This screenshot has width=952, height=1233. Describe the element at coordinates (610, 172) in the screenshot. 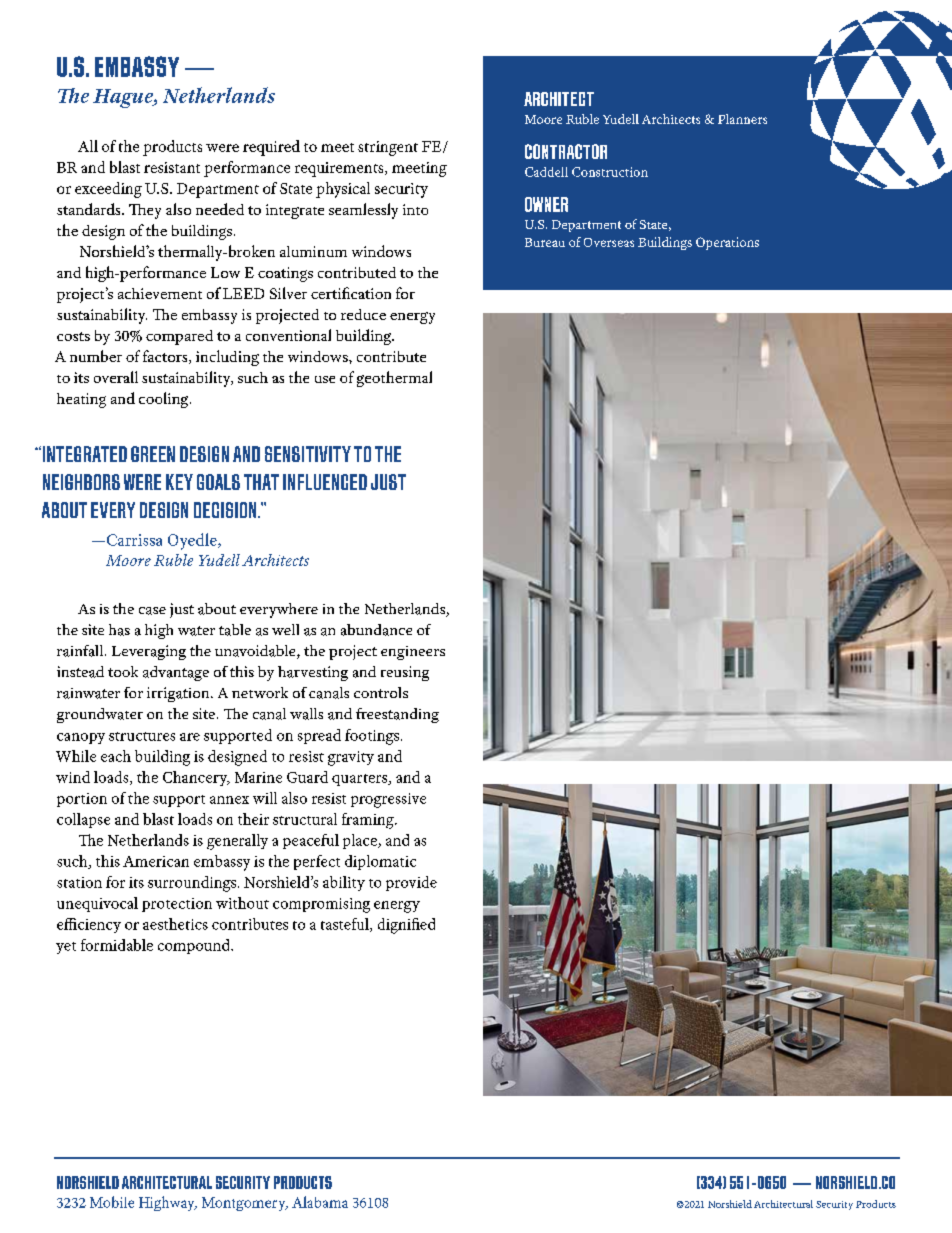

I see `Construction` at that location.
